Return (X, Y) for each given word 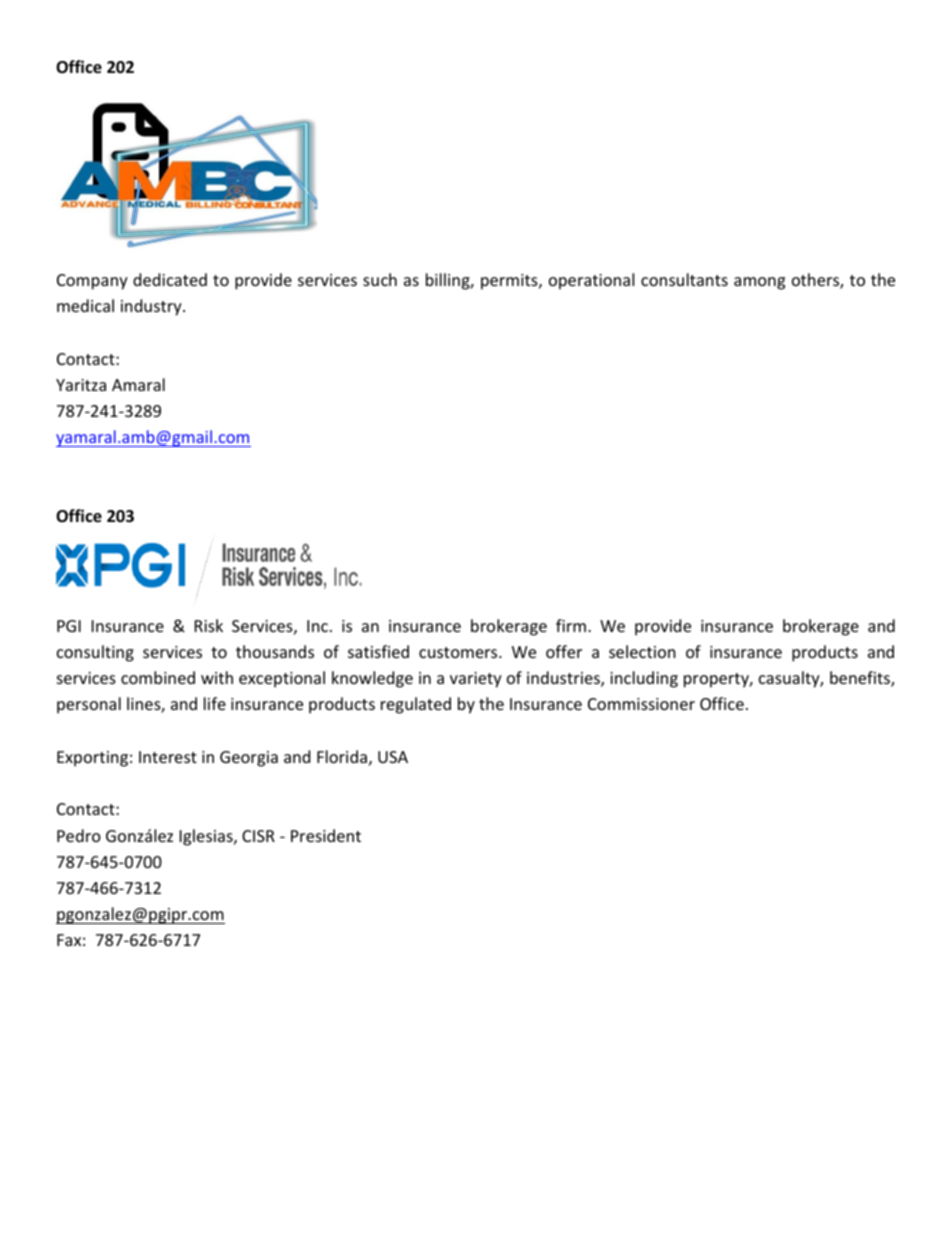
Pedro (79, 835)
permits (510, 282)
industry (152, 307)
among (759, 283)
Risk (209, 625)
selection (642, 651)
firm (571, 625)
